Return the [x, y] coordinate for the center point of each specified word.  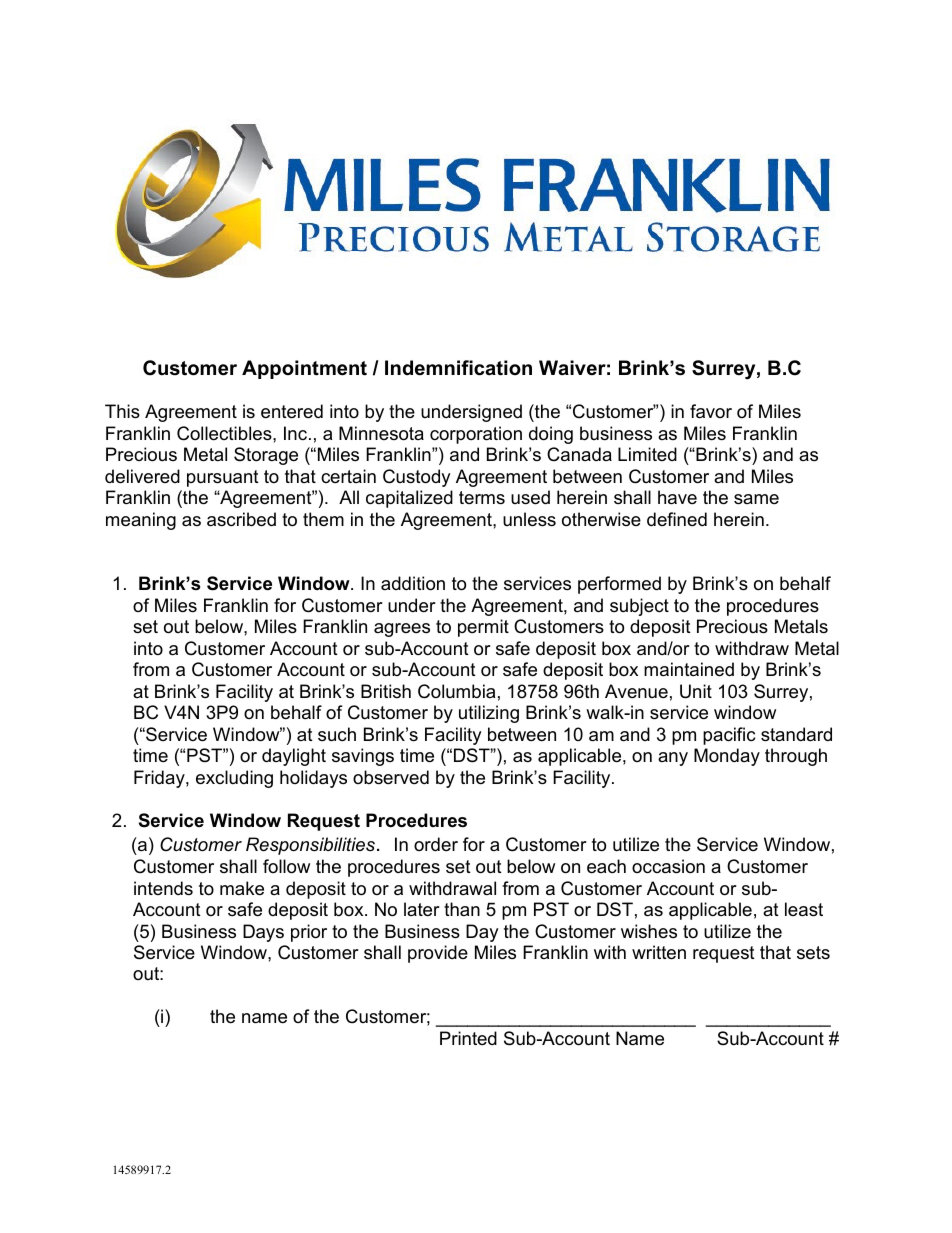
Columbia [456, 691]
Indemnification [458, 368]
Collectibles [225, 433]
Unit [696, 691]
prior [309, 933]
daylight [294, 757]
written [659, 952]
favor [711, 411]
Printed [468, 1038]
